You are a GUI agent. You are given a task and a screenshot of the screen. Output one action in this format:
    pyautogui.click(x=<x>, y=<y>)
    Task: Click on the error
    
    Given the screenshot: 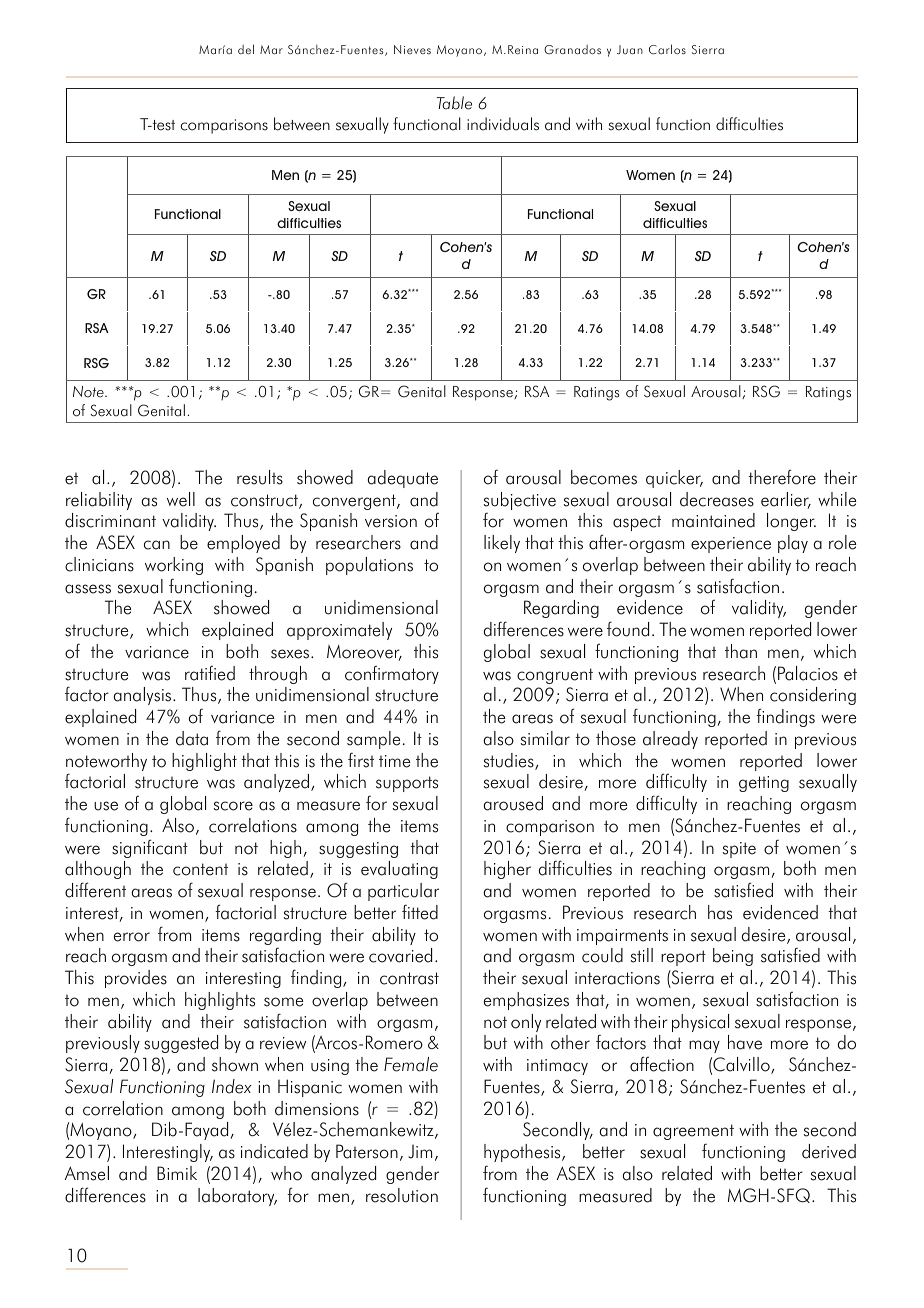 What is the action you would take?
    pyautogui.click(x=132, y=937)
